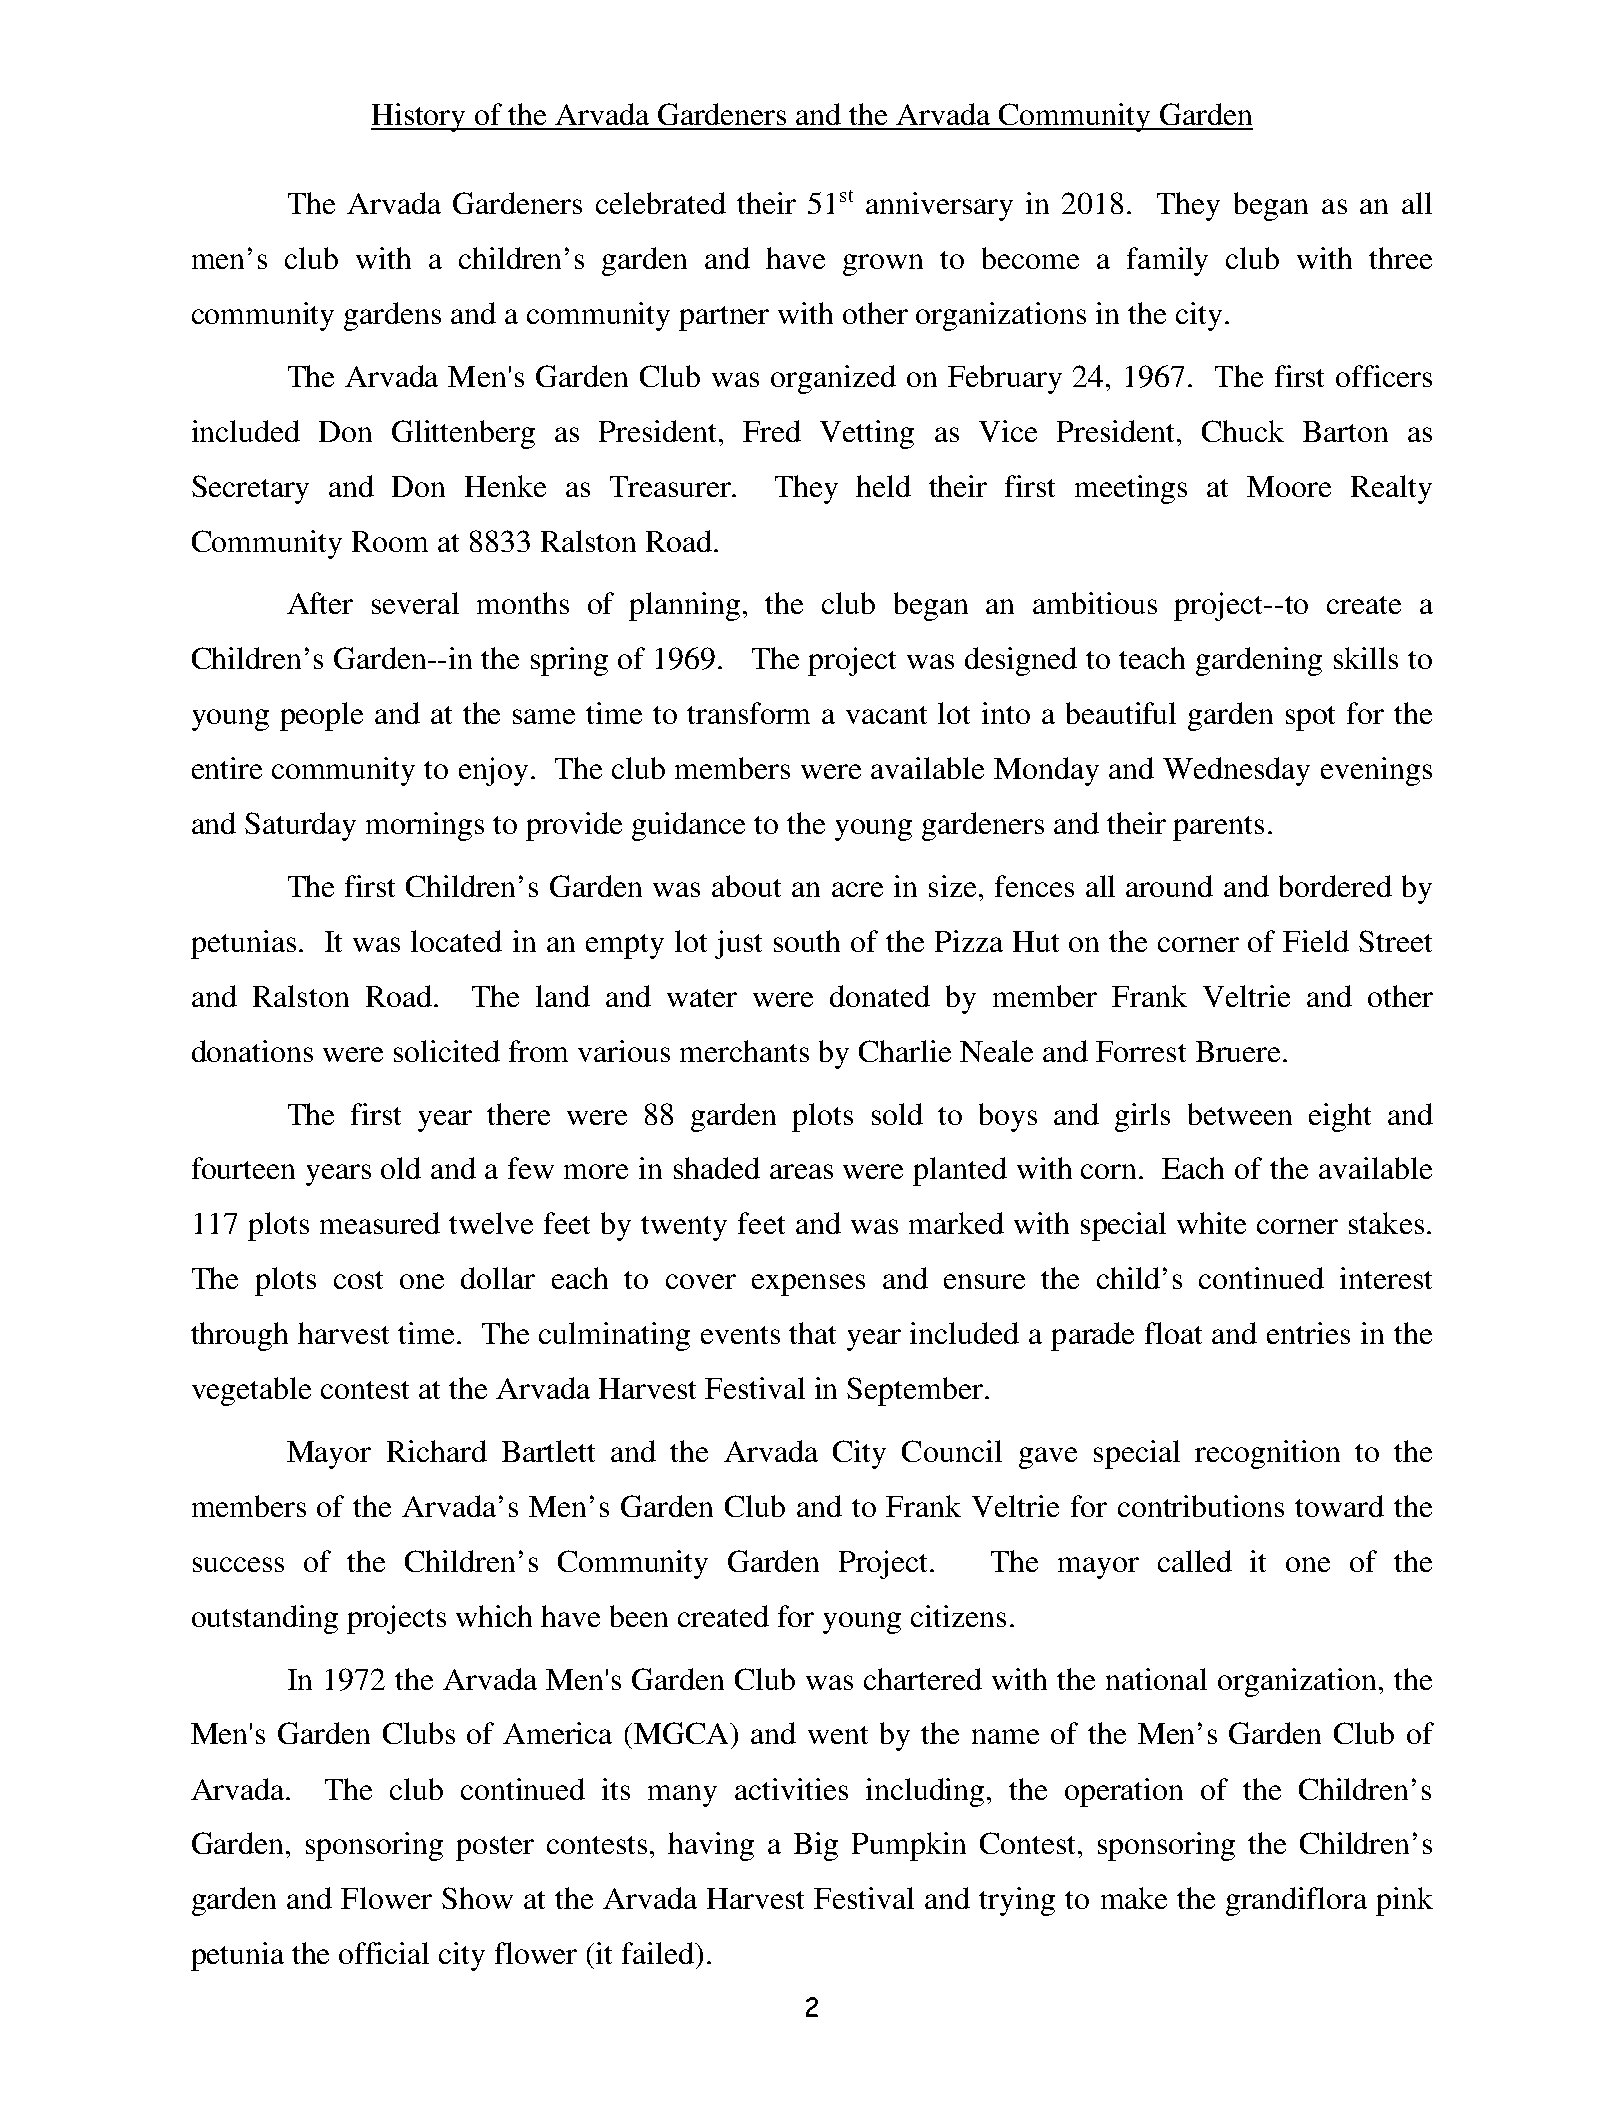 The width and height of the screenshot is (1624, 2101). What do you see at coordinates (447, 1051) in the screenshot?
I see `solicited` at bounding box center [447, 1051].
